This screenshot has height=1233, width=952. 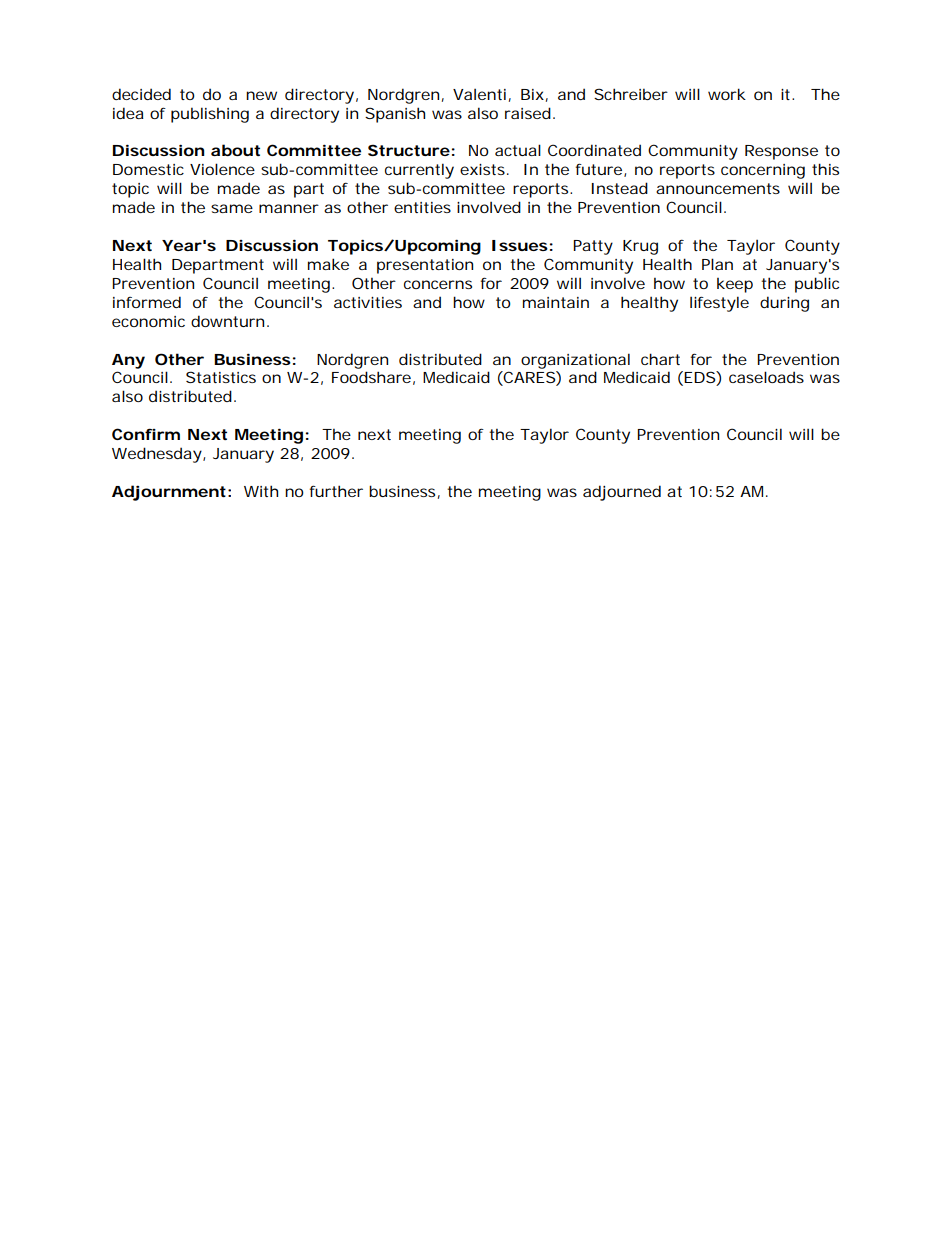 I want to click on work, so click(x=727, y=94).
